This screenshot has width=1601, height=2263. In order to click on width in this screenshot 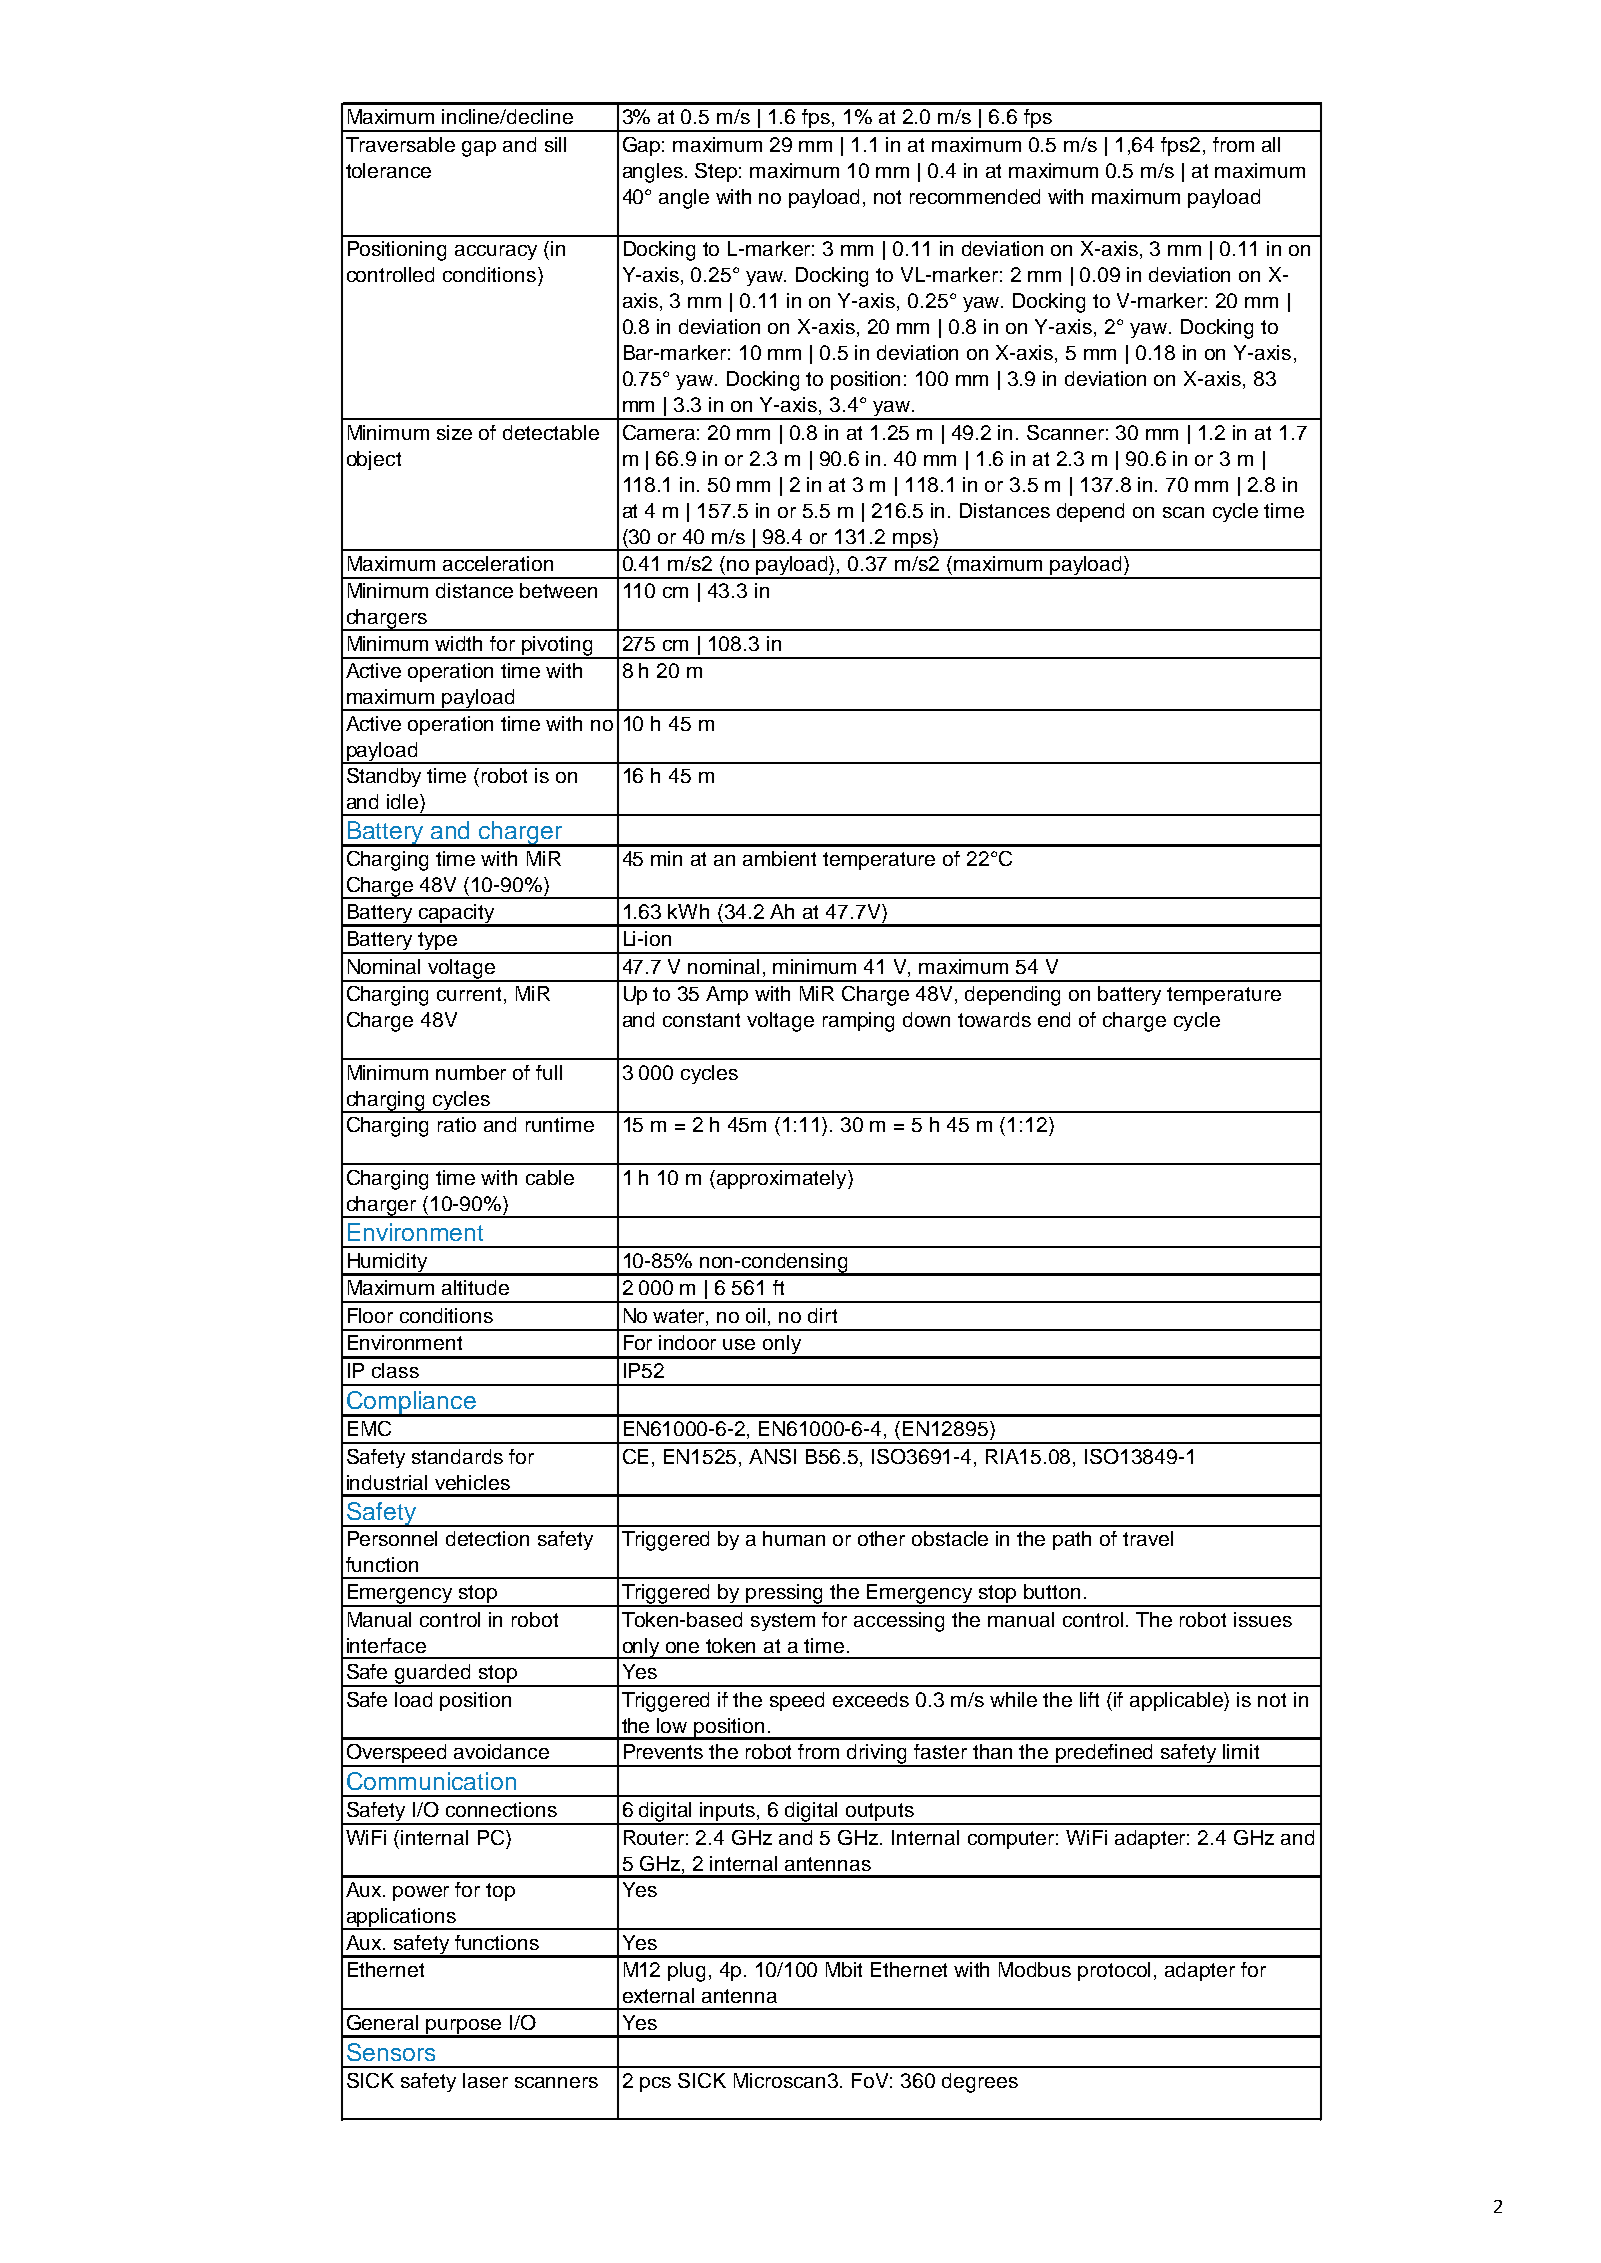, I will do `click(458, 643)`.
